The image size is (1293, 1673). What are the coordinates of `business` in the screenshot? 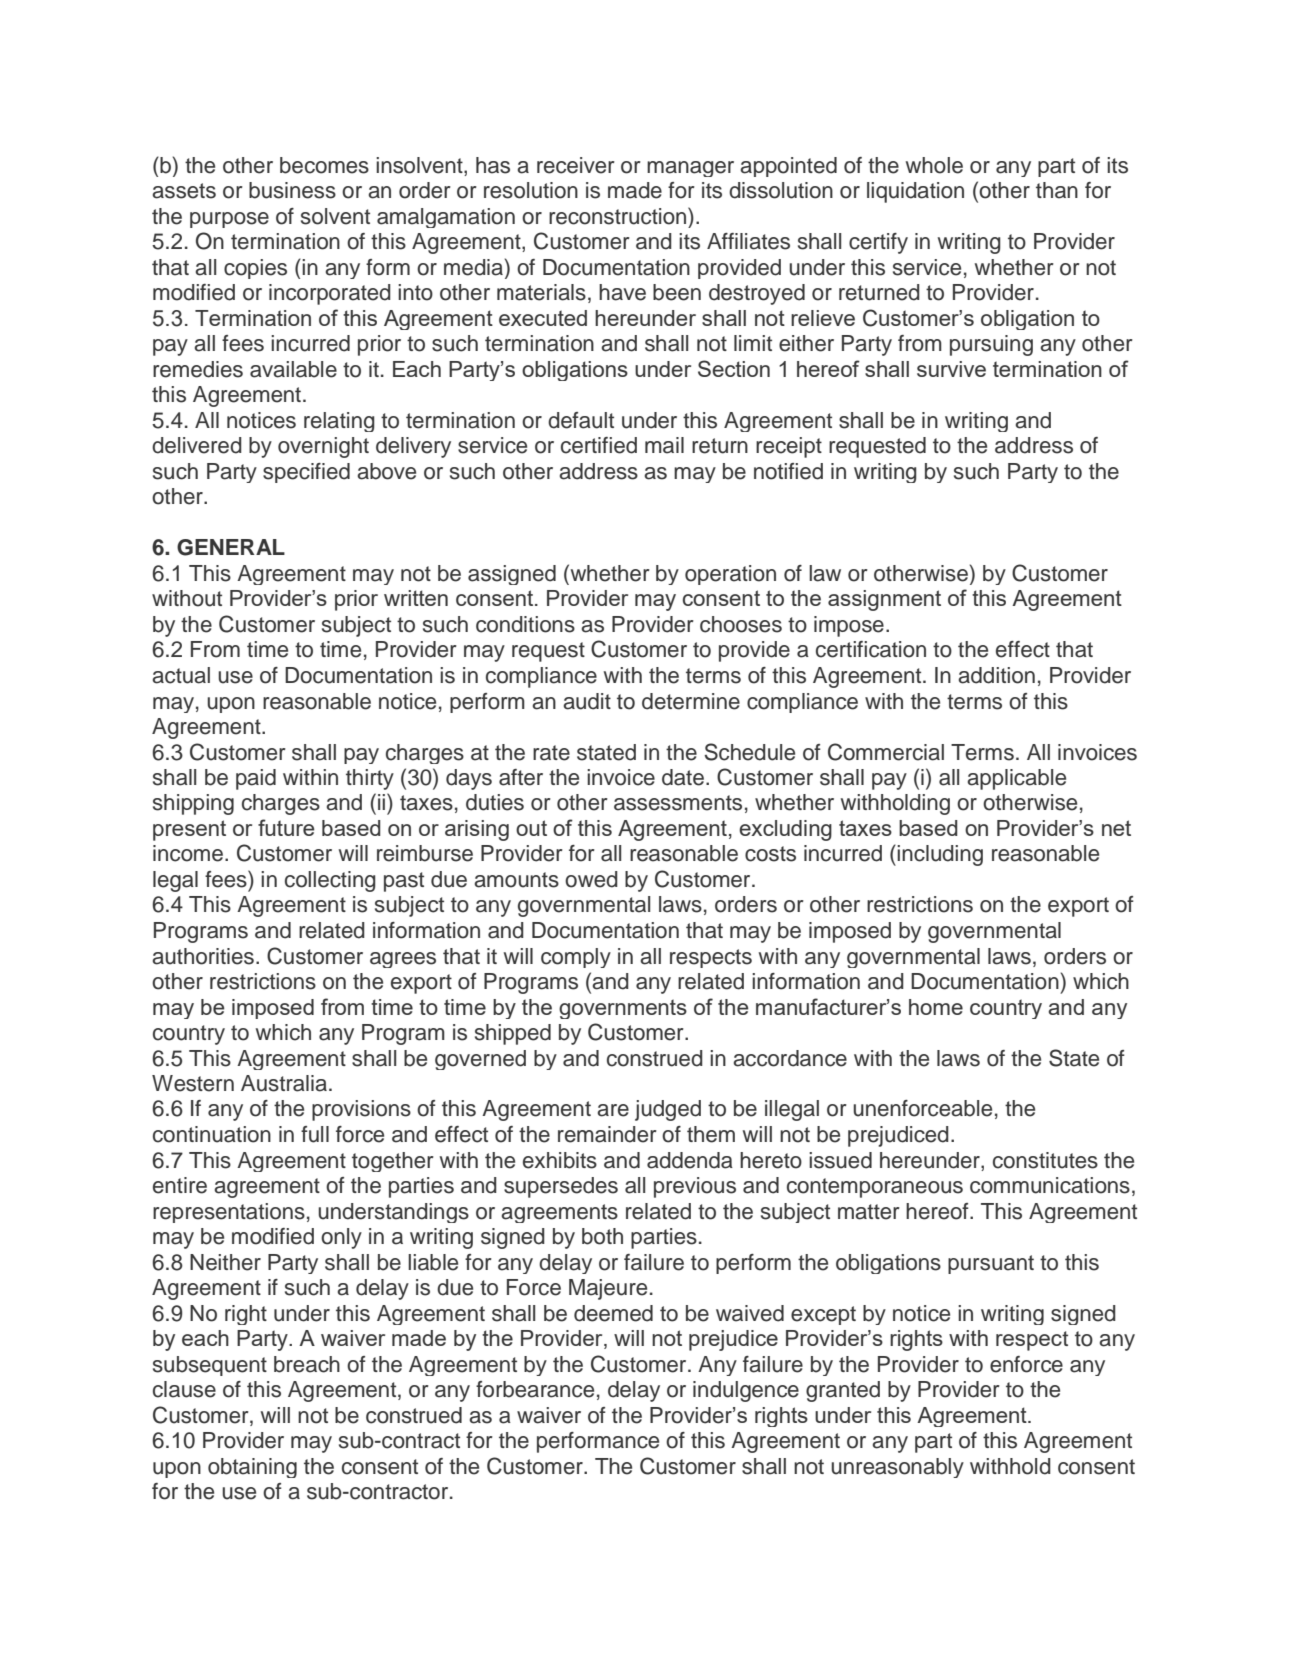 It's located at (292, 190).
